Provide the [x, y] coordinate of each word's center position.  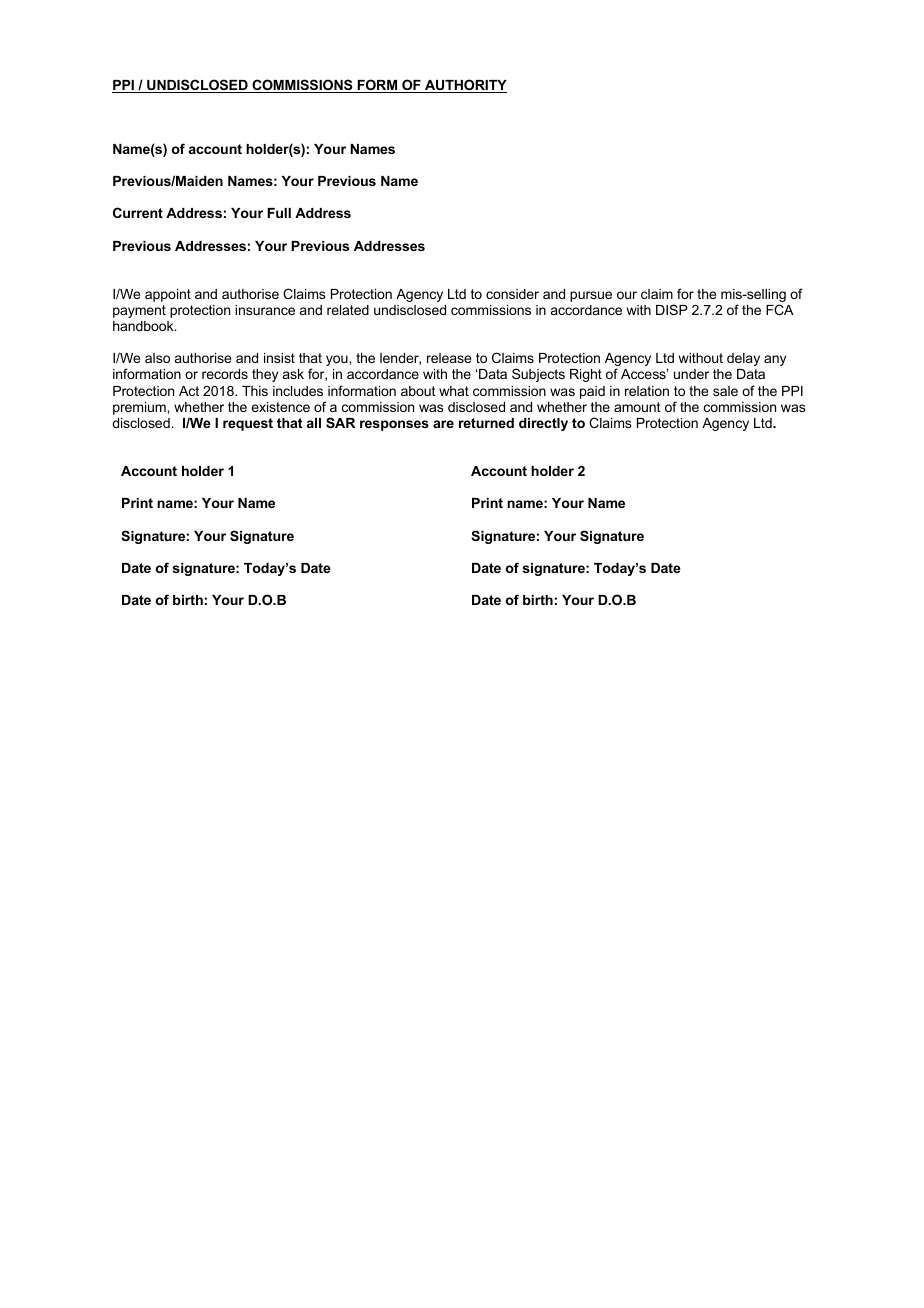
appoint [168, 295]
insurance [265, 310]
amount [637, 407]
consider [512, 294]
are [443, 424]
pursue [591, 296]
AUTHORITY [465, 86]
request [248, 424]
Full [279, 213]
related [348, 310]
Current [138, 212]
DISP [672, 309]
